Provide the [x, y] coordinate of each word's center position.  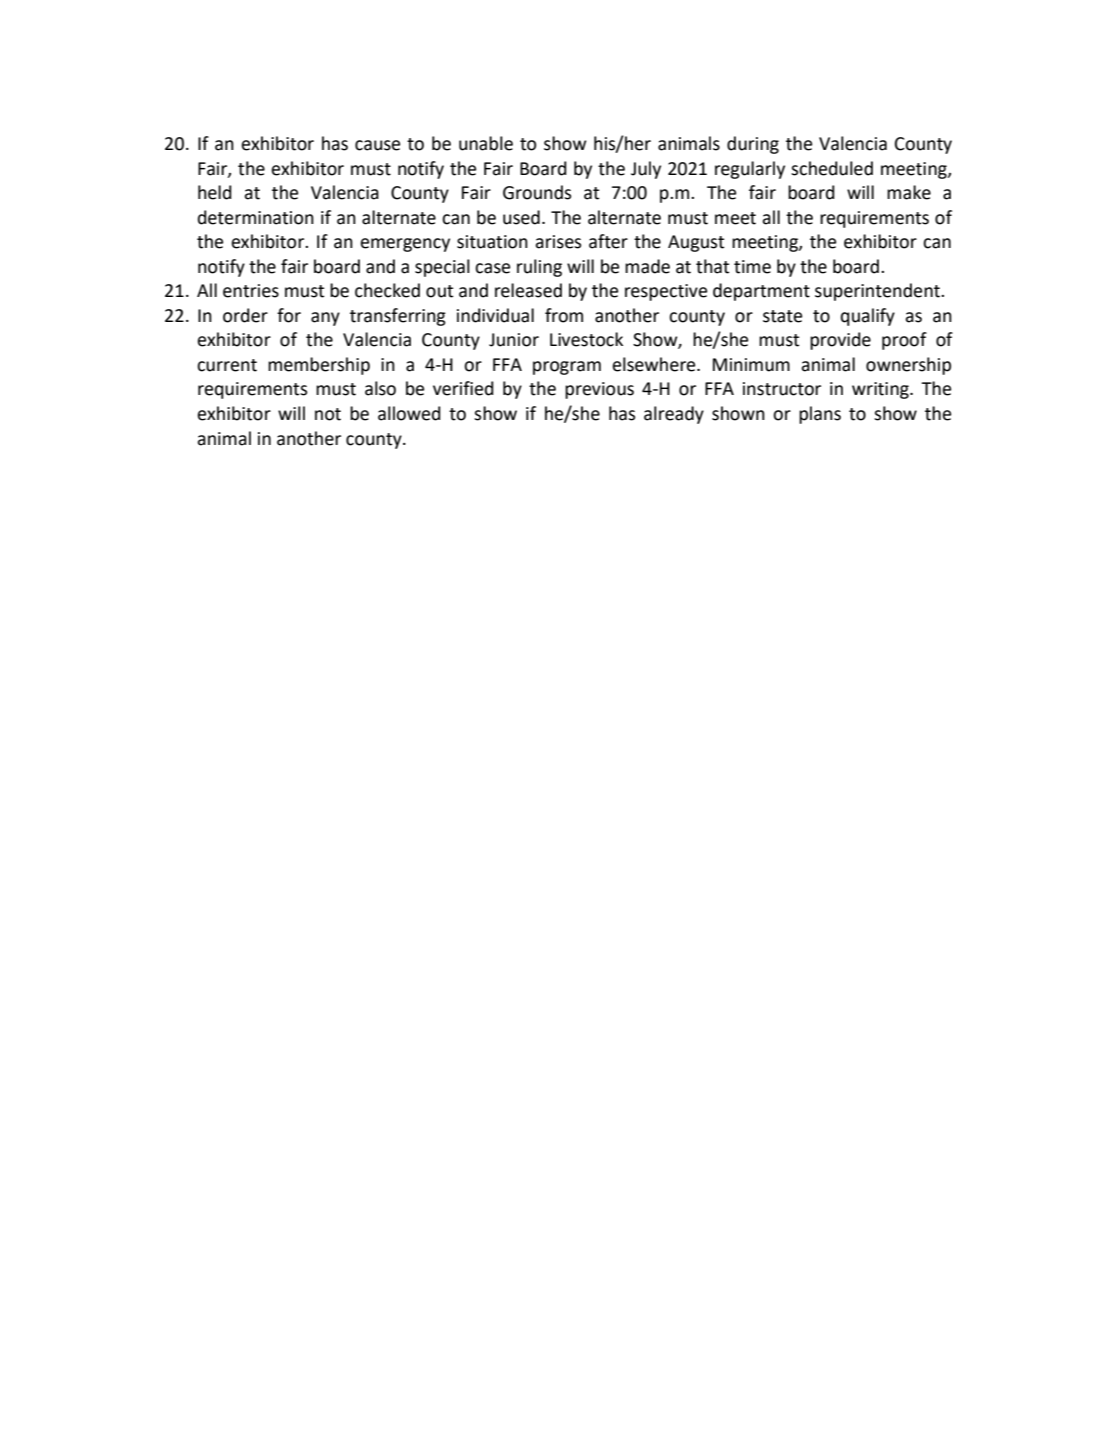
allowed [409, 413]
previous [599, 390]
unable [486, 143]
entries [251, 291]
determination [256, 217]
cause [377, 145]
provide [840, 341]
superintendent [878, 292]
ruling [539, 268]
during [753, 145]
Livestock [586, 339]
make [909, 192]
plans [820, 415]
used [521, 217]
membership [319, 366]
